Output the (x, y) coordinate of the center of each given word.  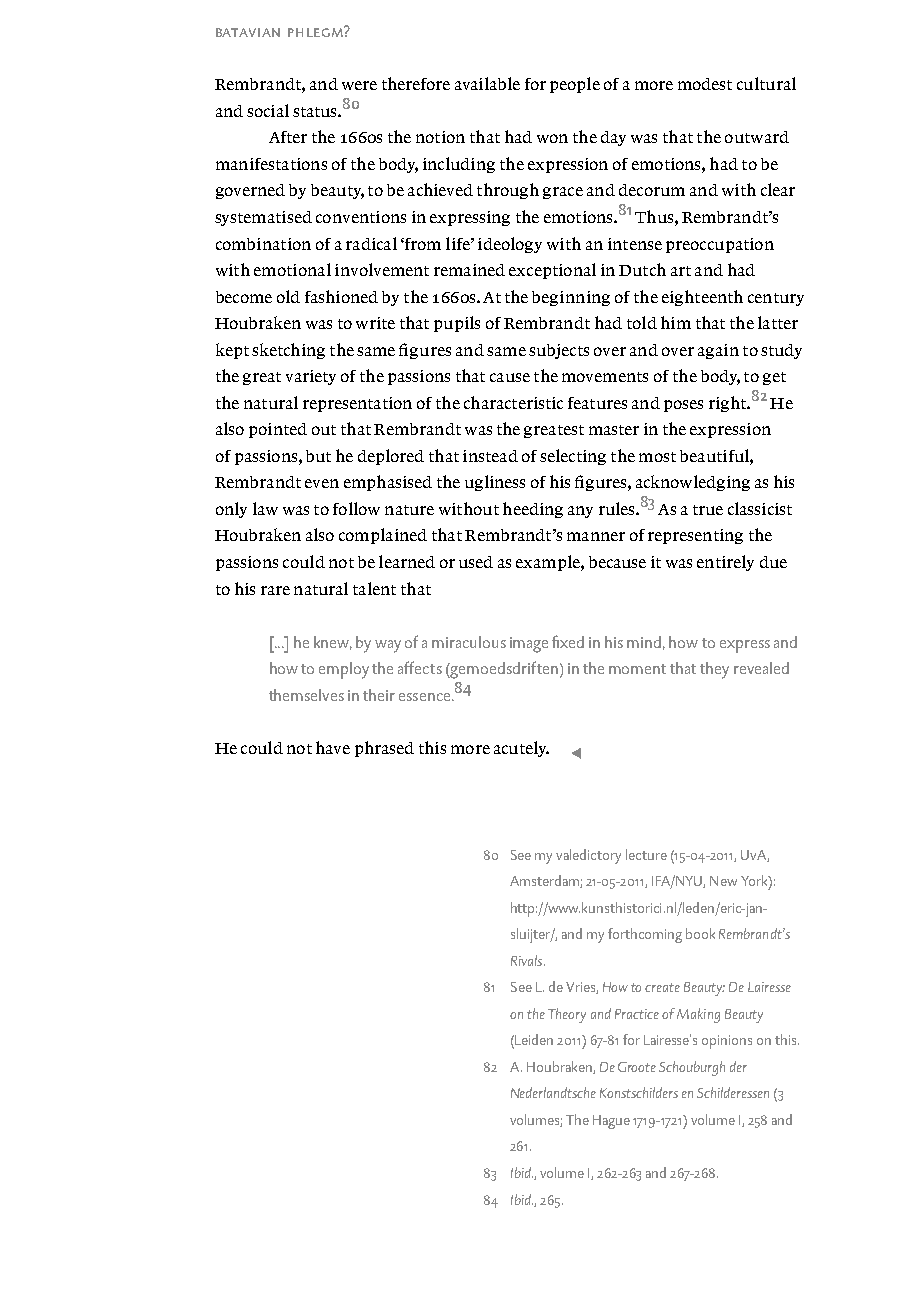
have (333, 747)
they (714, 670)
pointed (278, 430)
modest (705, 84)
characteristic (513, 402)
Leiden (534, 1039)
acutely (521, 749)
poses (683, 406)
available (487, 83)
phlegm (316, 31)
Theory (567, 1015)
